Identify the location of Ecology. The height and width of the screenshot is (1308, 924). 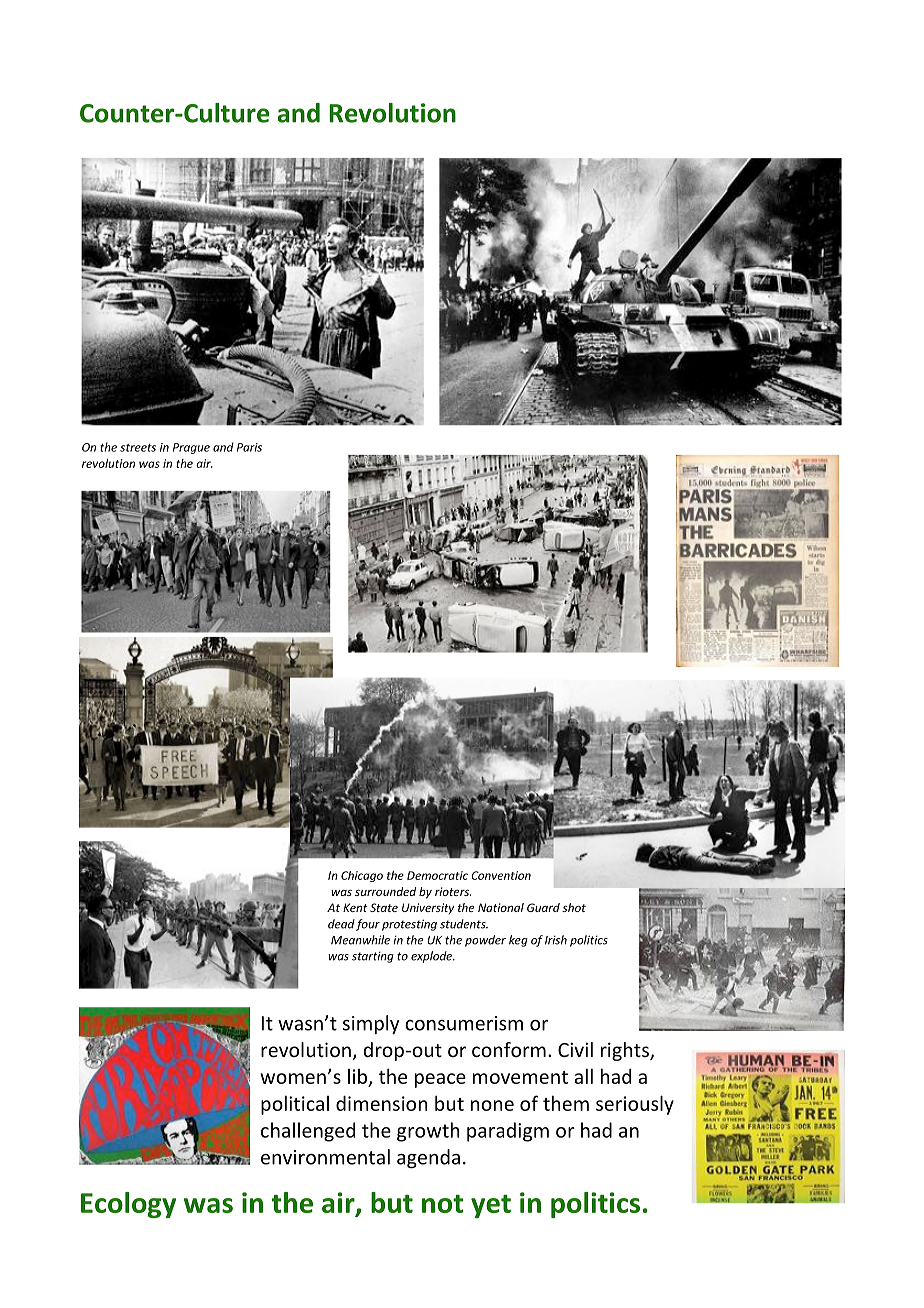
(128, 1205).
